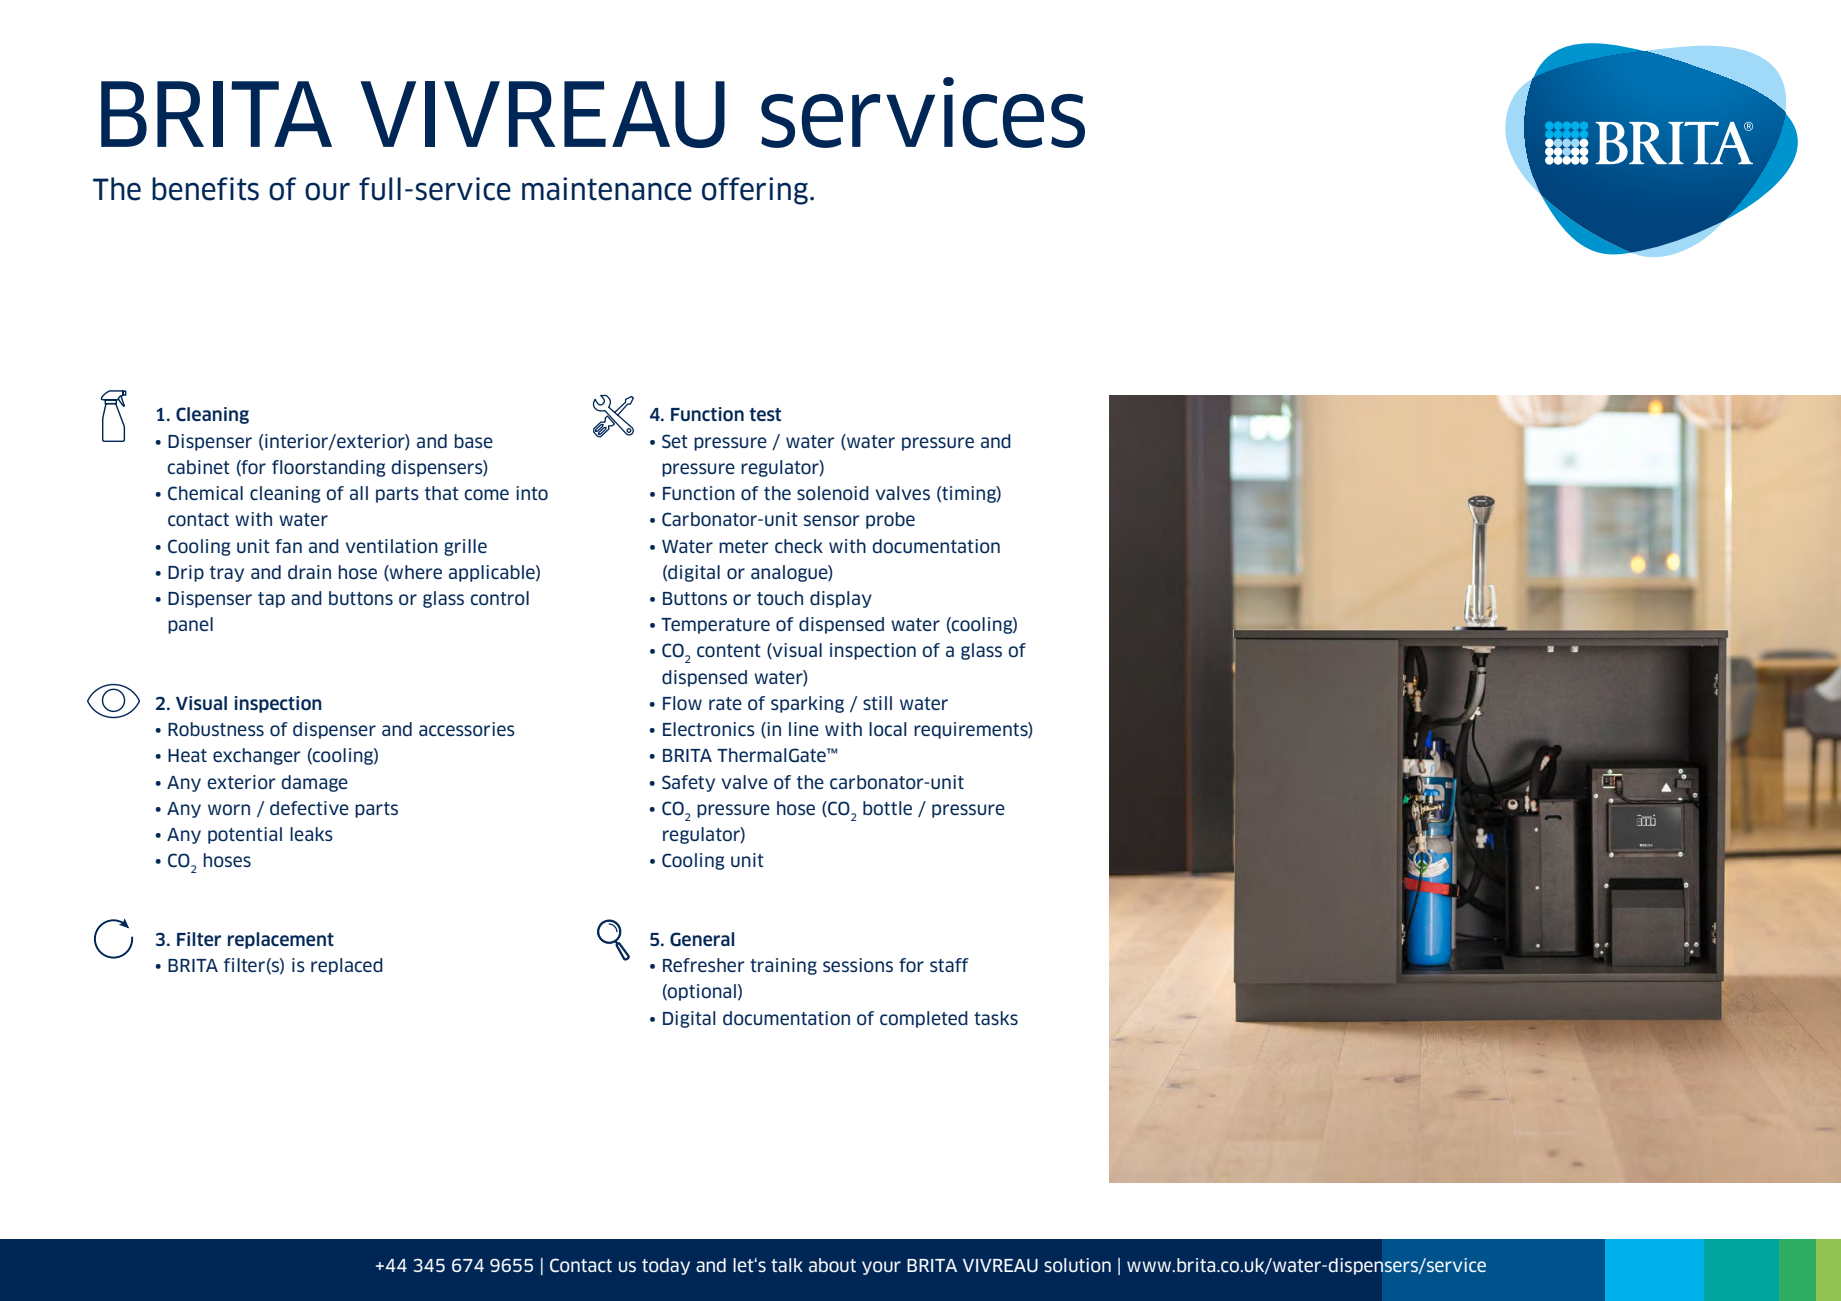 The height and width of the image is (1301, 1841). What do you see at coordinates (887, 808) in the image?
I see `bottle` at bounding box center [887, 808].
